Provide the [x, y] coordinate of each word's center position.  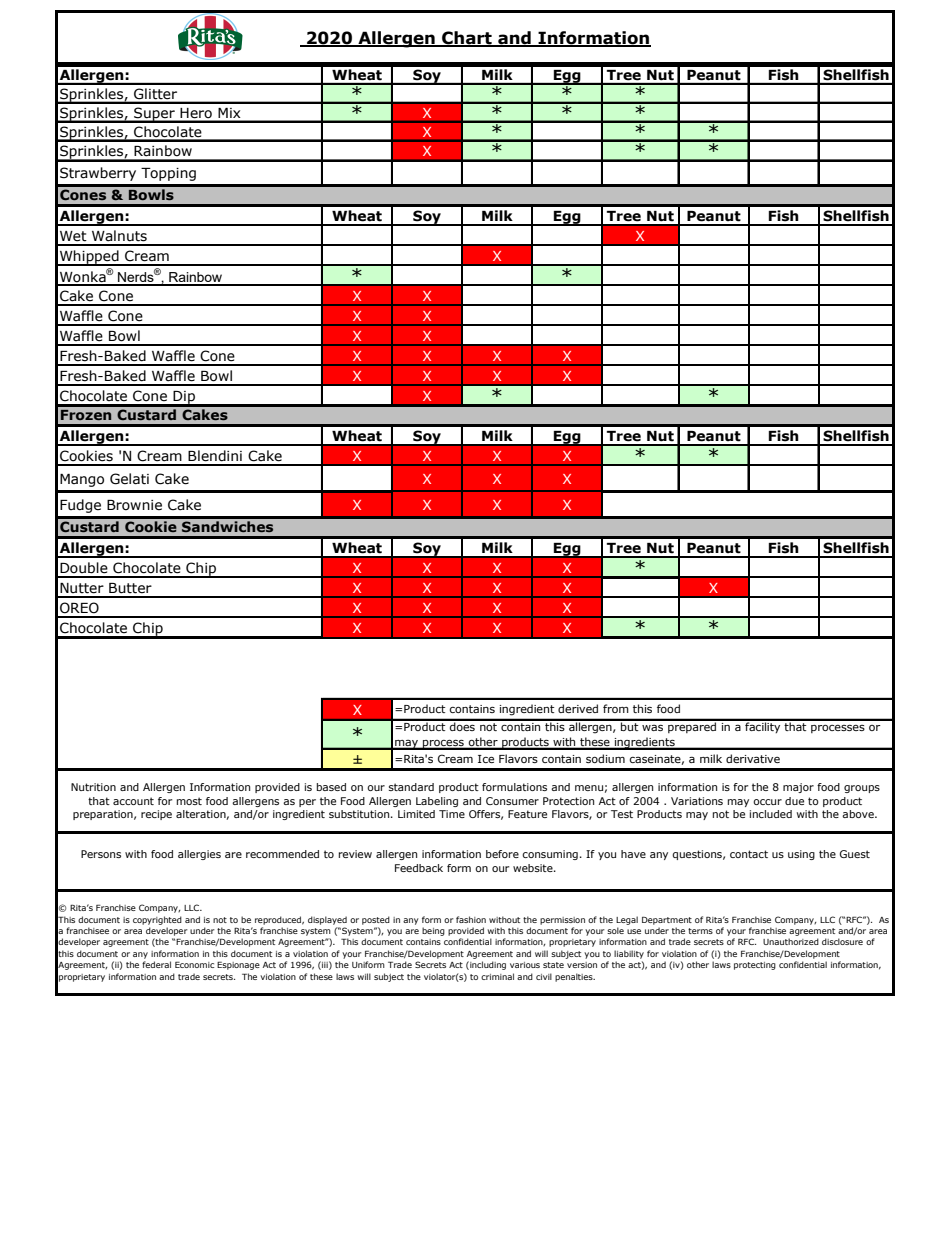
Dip [184, 398]
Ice [486, 759]
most [189, 801]
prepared [692, 726]
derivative [753, 758]
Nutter [82, 588]
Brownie [134, 505]
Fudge [80, 506]
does [462, 725]
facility [763, 726]
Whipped [89, 258]
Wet [73, 236]
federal [156, 964]
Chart [467, 38]
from [616, 708]
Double [84, 568]
